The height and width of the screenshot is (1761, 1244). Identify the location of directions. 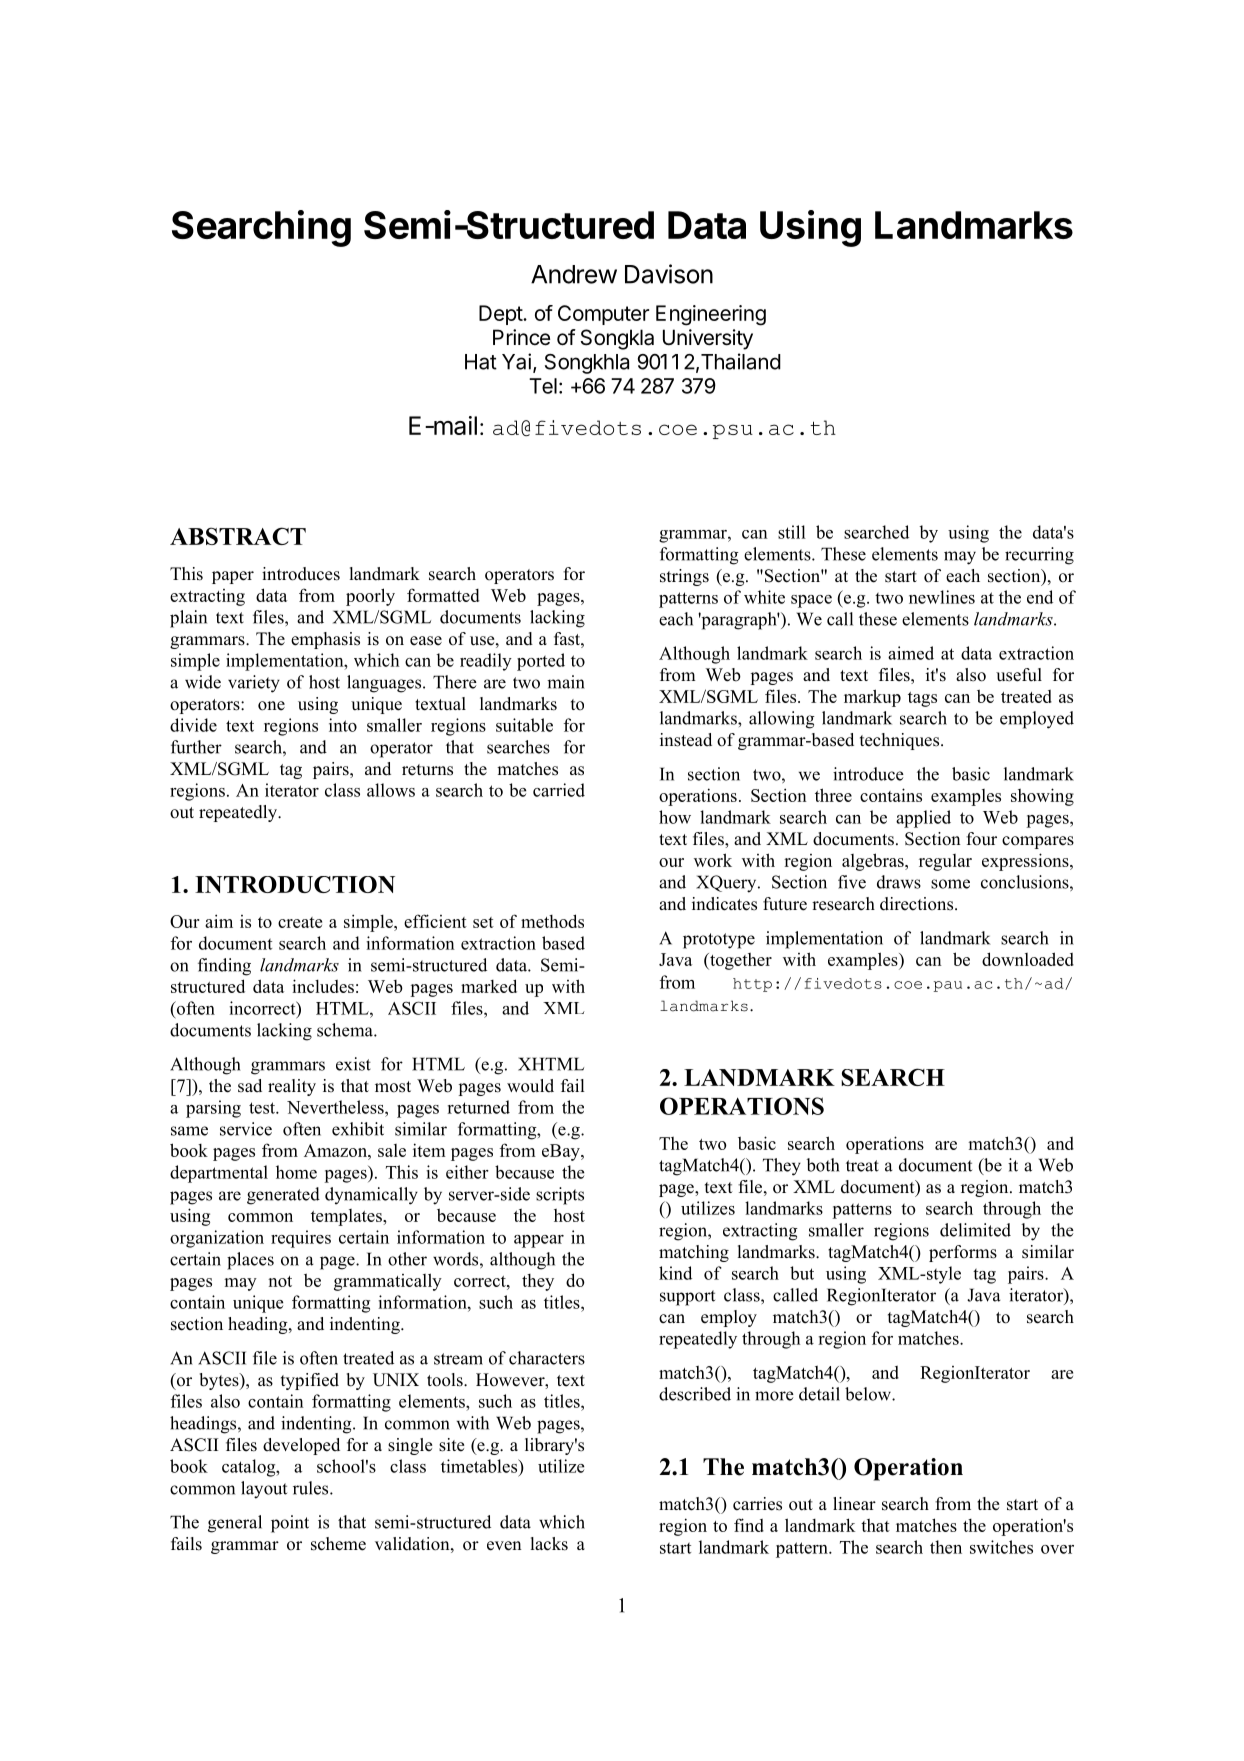
(918, 904).
